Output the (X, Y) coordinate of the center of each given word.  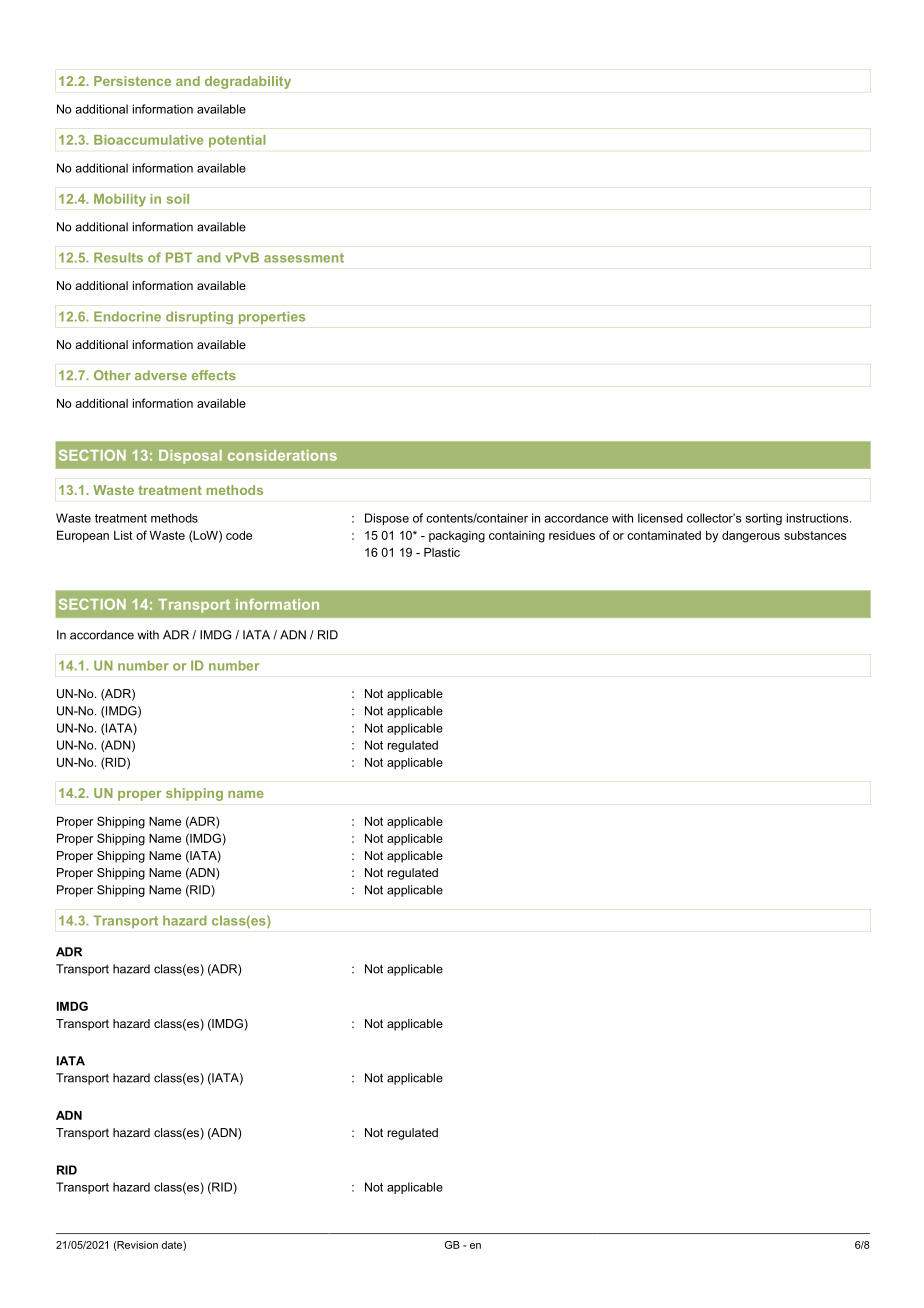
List (123, 535)
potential (237, 141)
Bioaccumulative (148, 140)
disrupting (199, 318)
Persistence (132, 81)
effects (214, 375)
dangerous (751, 537)
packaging (457, 537)
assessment (304, 258)
